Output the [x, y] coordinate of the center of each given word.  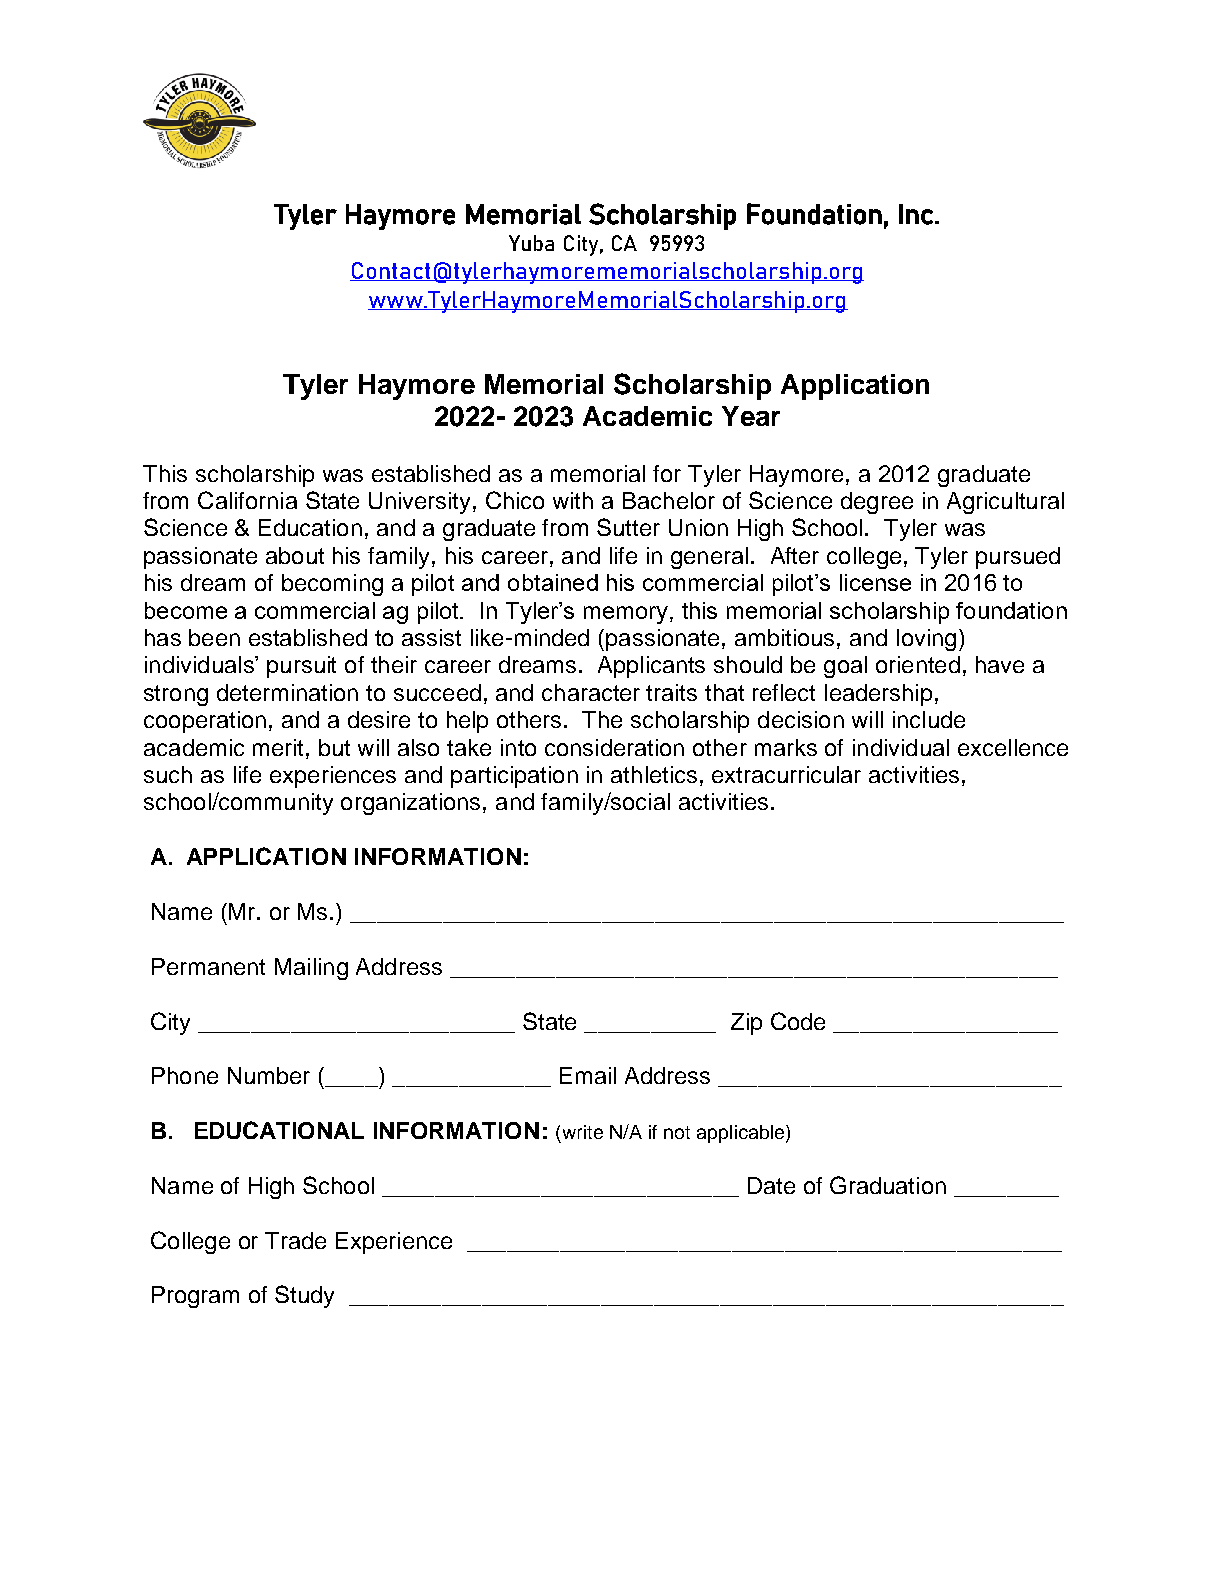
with [573, 500]
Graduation [888, 1185]
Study [304, 1296]
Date [771, 1185]
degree [877, 503]
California [247, 500]
